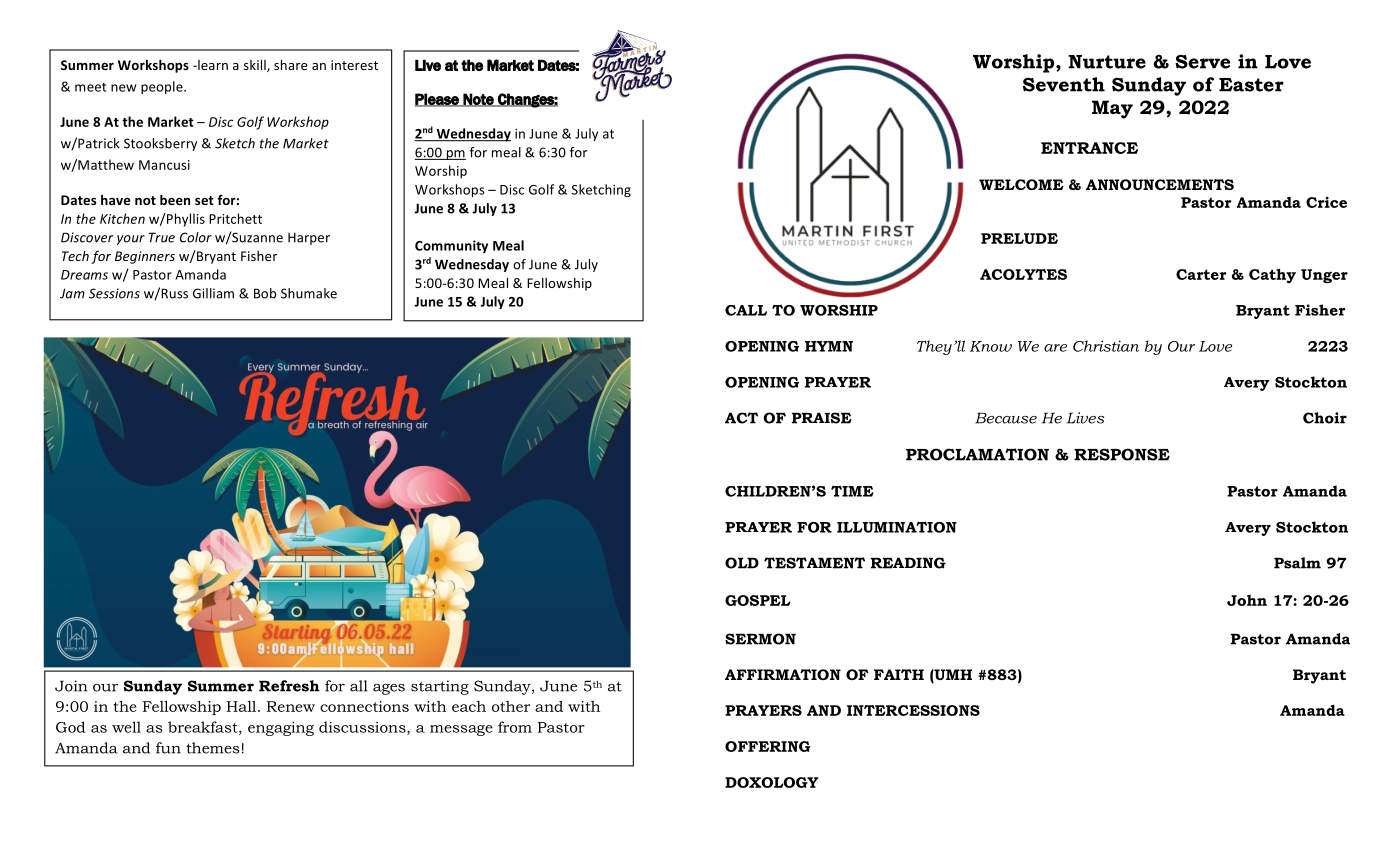 The width and height of the screenshot is (1400, 850). I want to click on FAITH, so click(899, 674).
